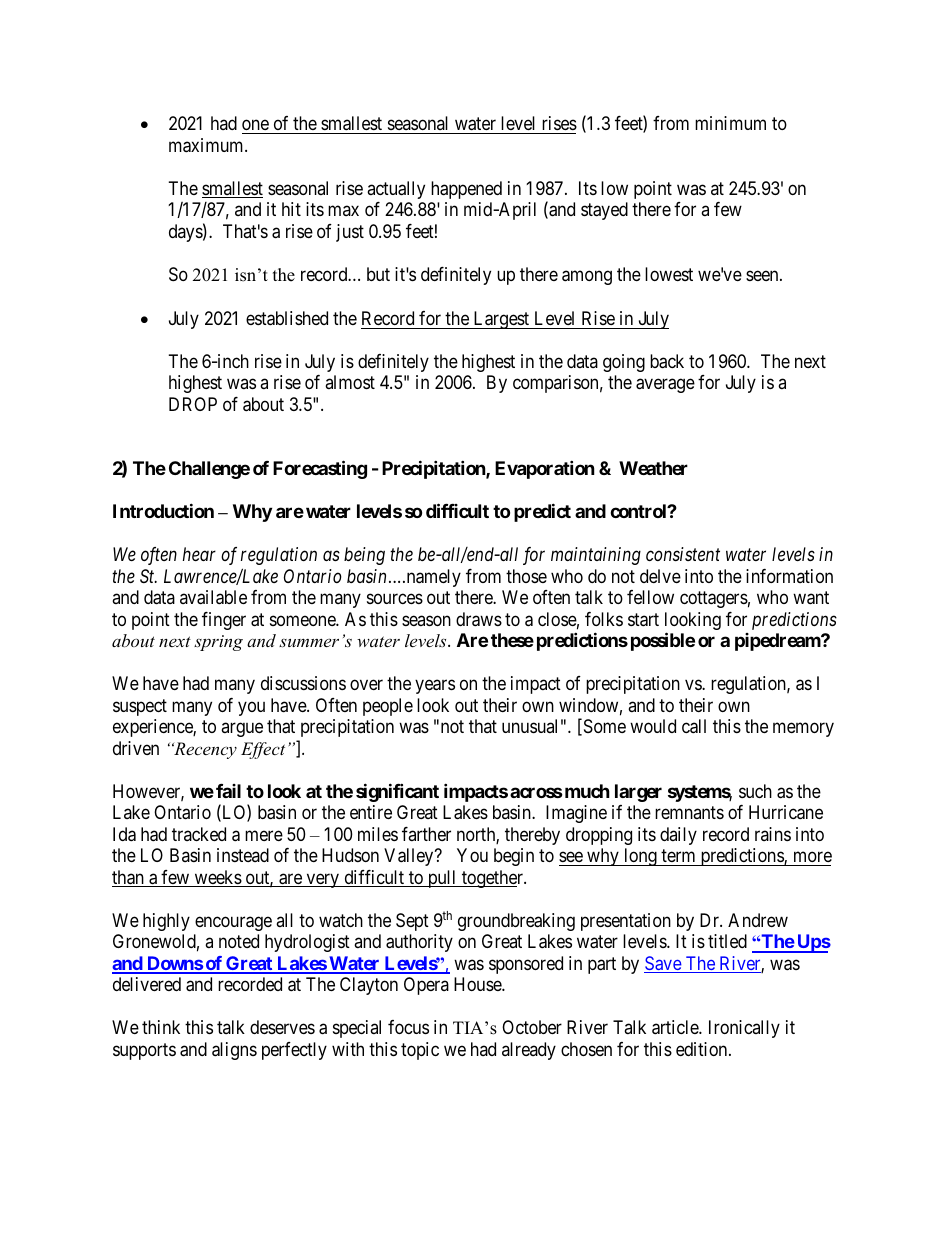 Image resolution: width=952 pixels, height=1233 pixels. I want to click on think, so click(161, 1027).
